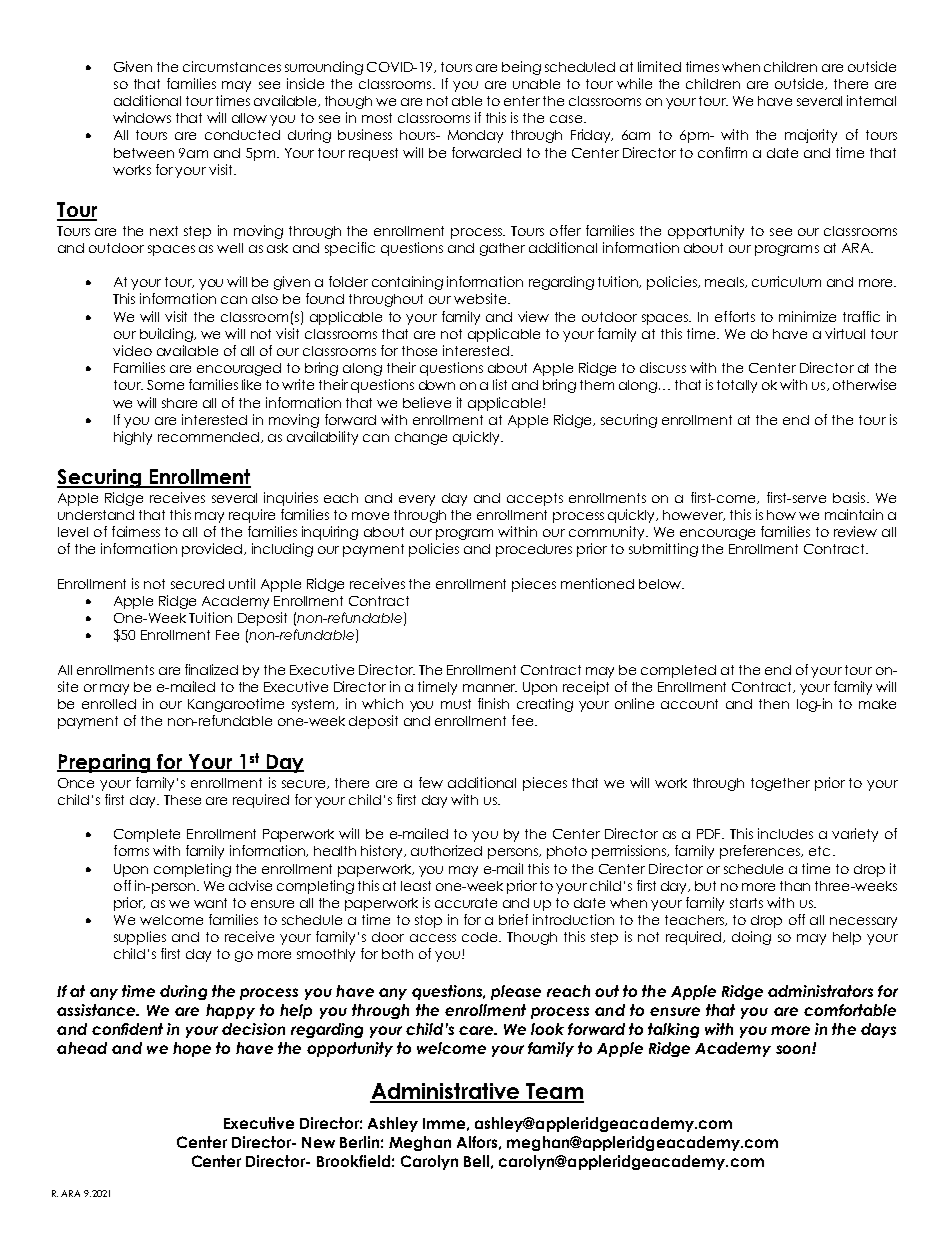 The image size is (952, 1233). Describe the element at coordinates (182, 800) in the document. I see `These` at that location.
